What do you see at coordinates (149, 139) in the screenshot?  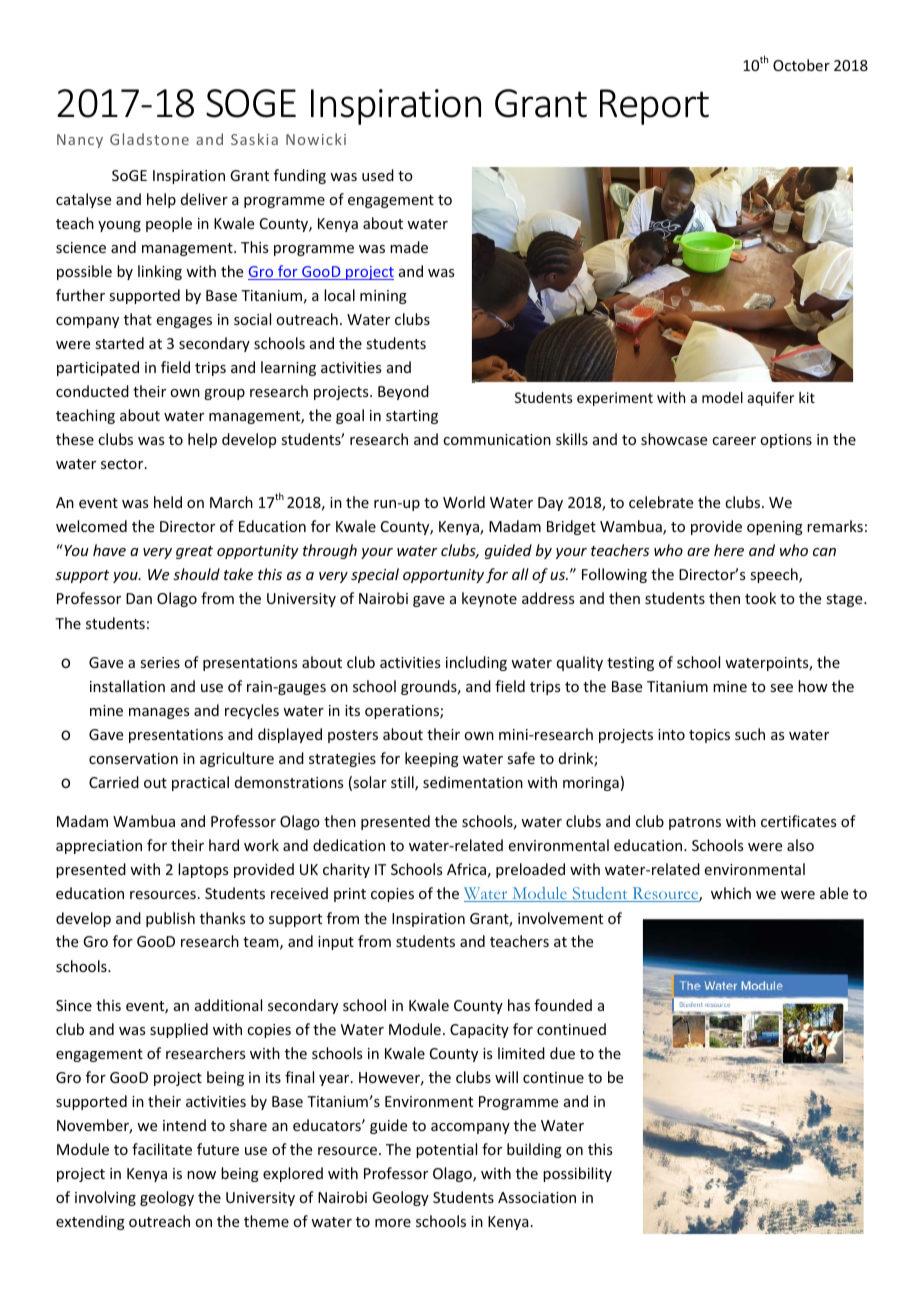 I see `Gladstone` at bounding box center [149, 139].
